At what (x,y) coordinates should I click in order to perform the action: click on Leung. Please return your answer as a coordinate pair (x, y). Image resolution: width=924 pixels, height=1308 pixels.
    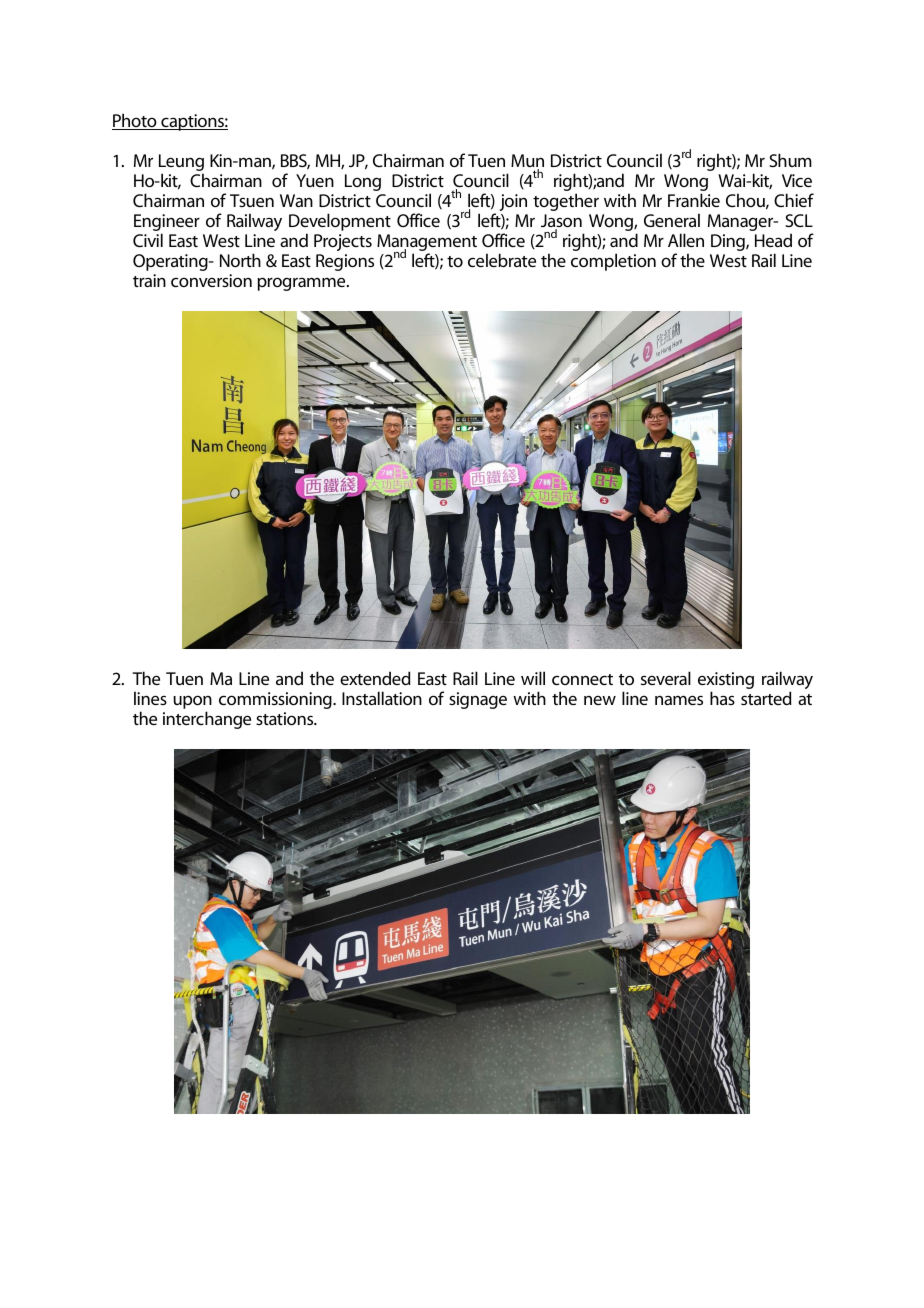
    Looking at the image, I should click on (181, 164).
